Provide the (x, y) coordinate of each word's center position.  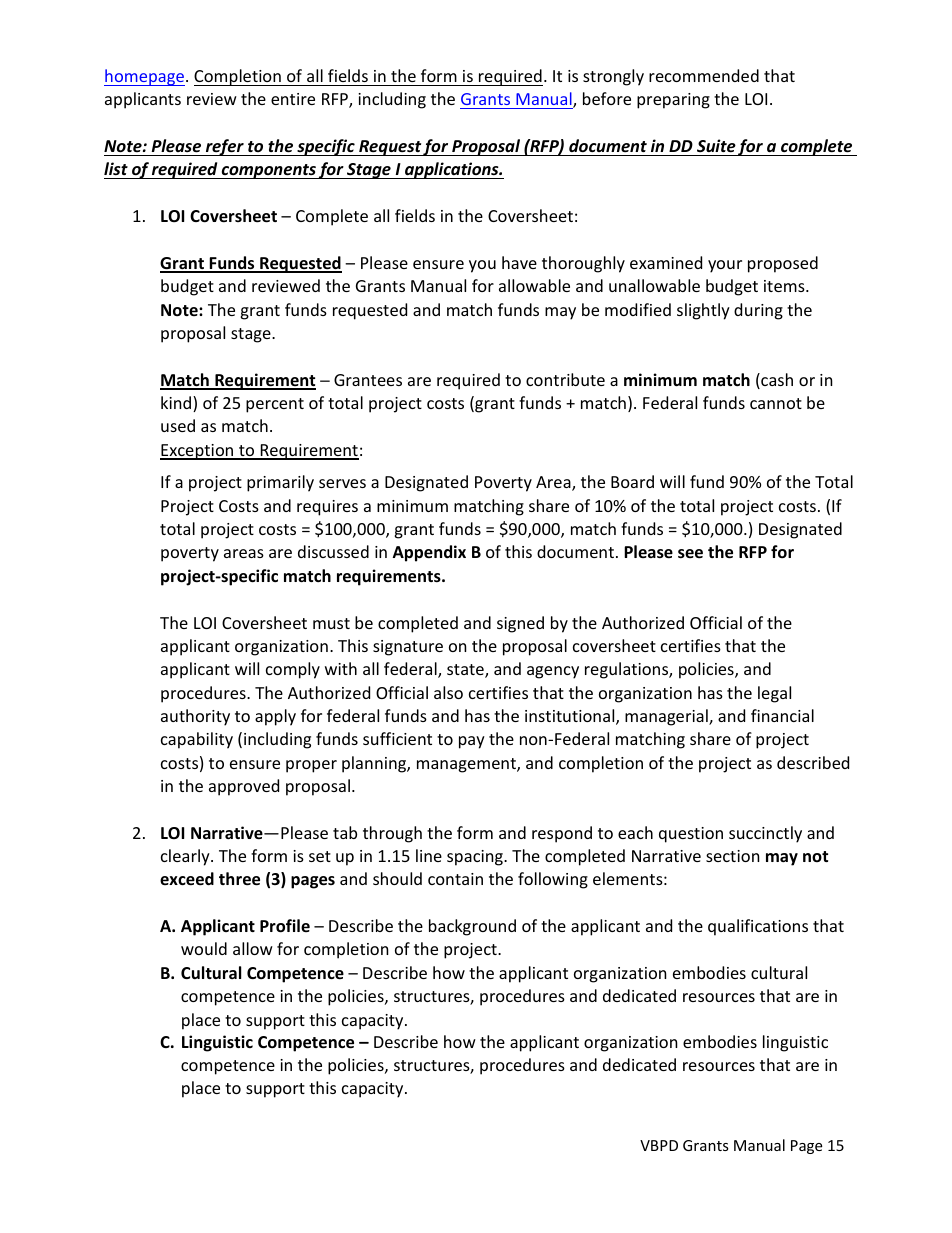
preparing (673, 101)
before (607, 98)
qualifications (758, 927)
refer (225, 147)
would (204, 948)
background (472, 927)
